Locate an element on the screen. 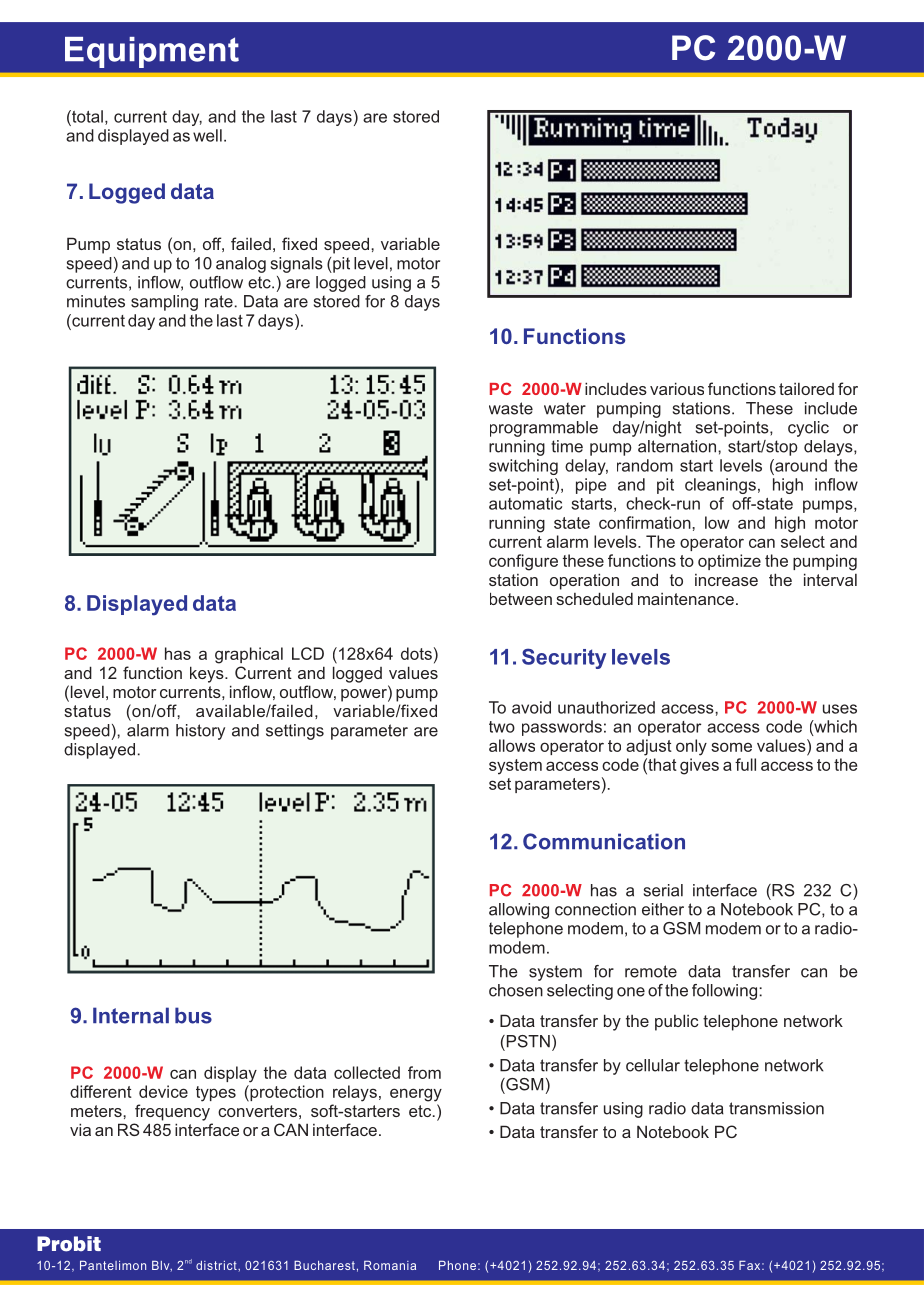 This screenshot has width=924, height=1308. district is located at coordinates (217, 1265).
